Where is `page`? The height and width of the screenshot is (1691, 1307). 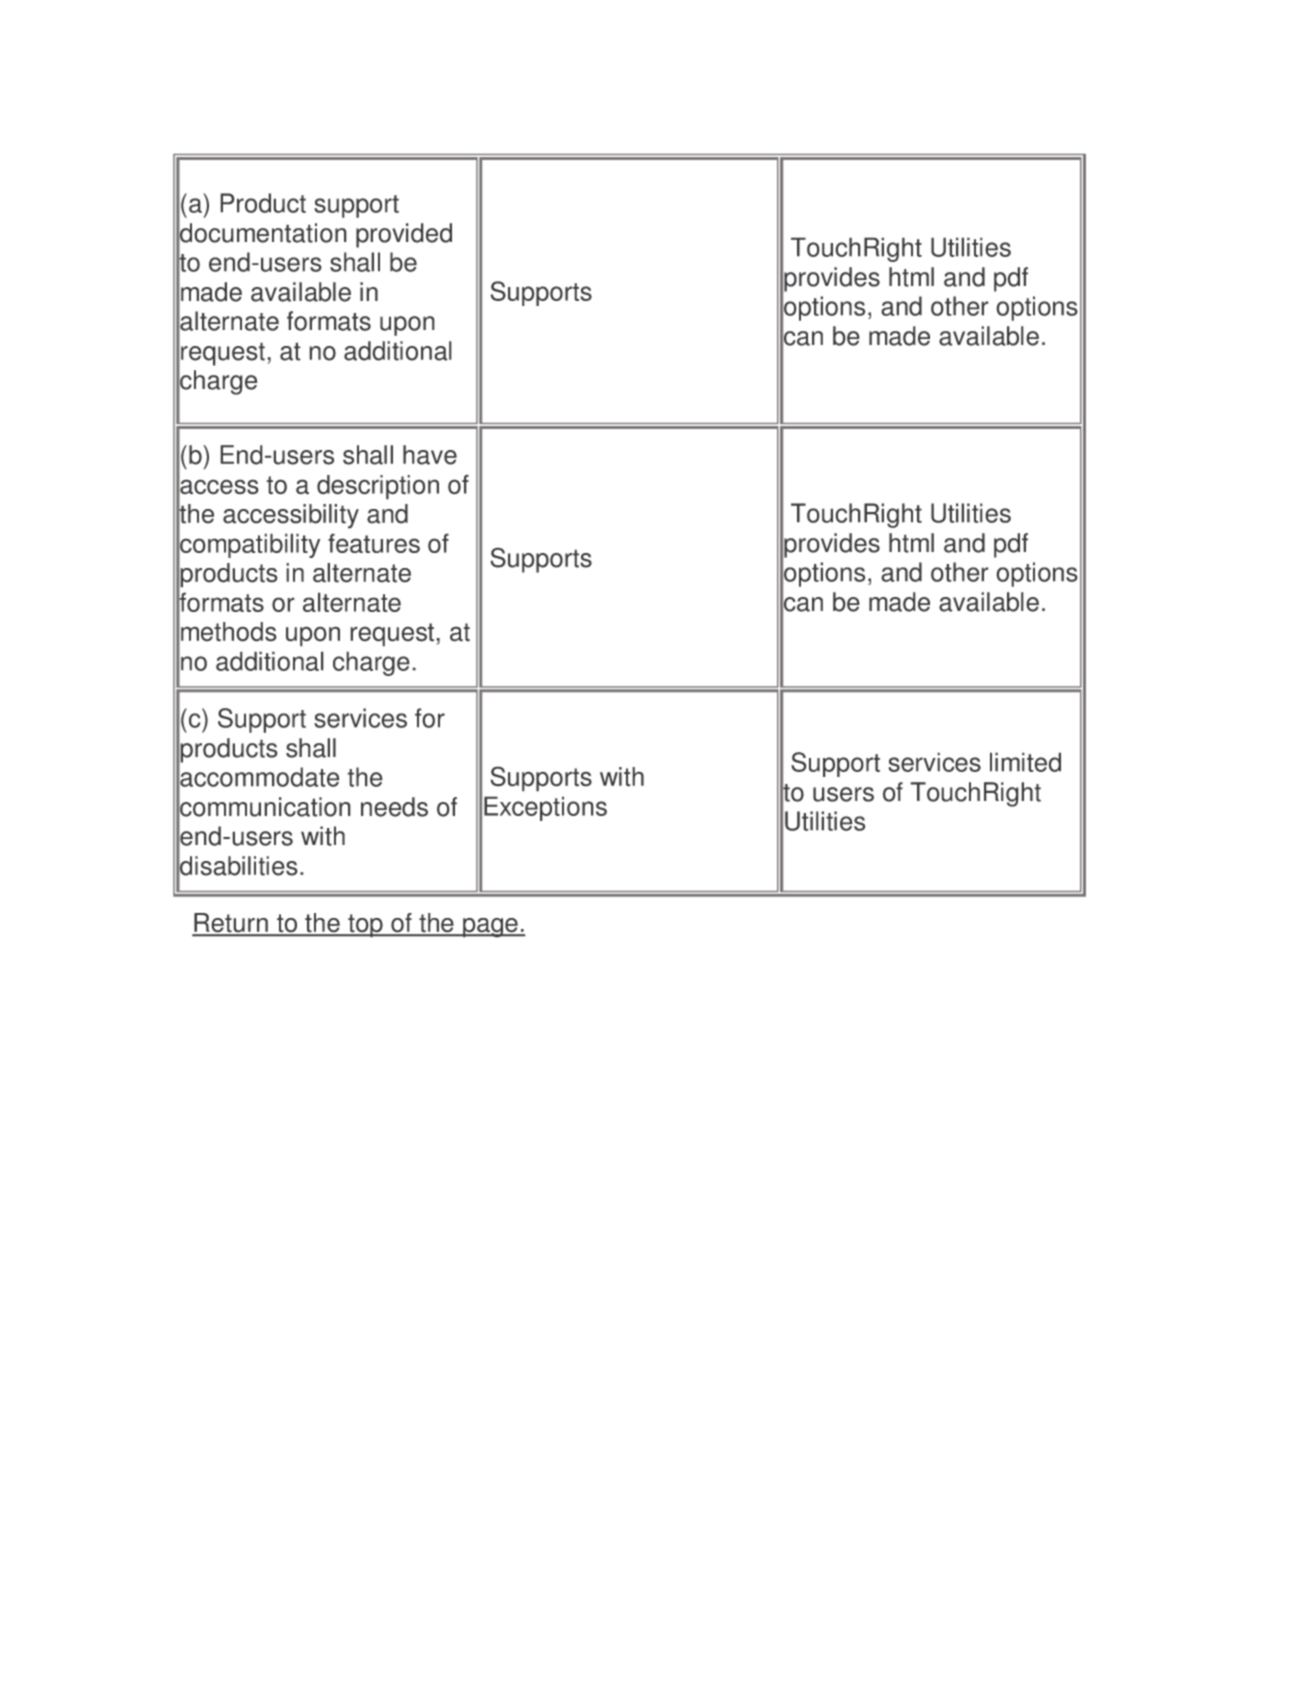
page is located at coordinates (490, 928).
